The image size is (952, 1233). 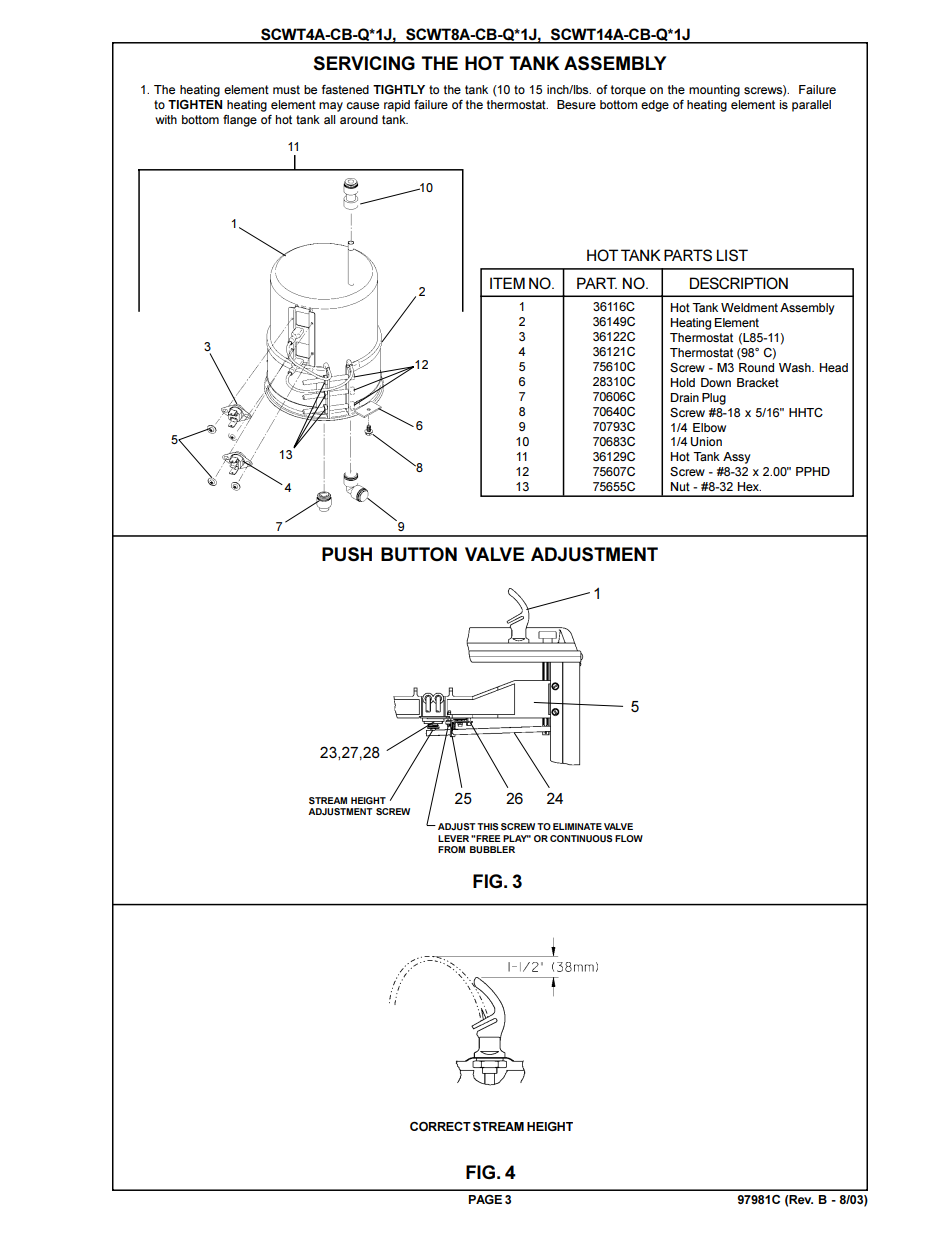 I want to click on CORRECT, so click(x=440, y=1126).
